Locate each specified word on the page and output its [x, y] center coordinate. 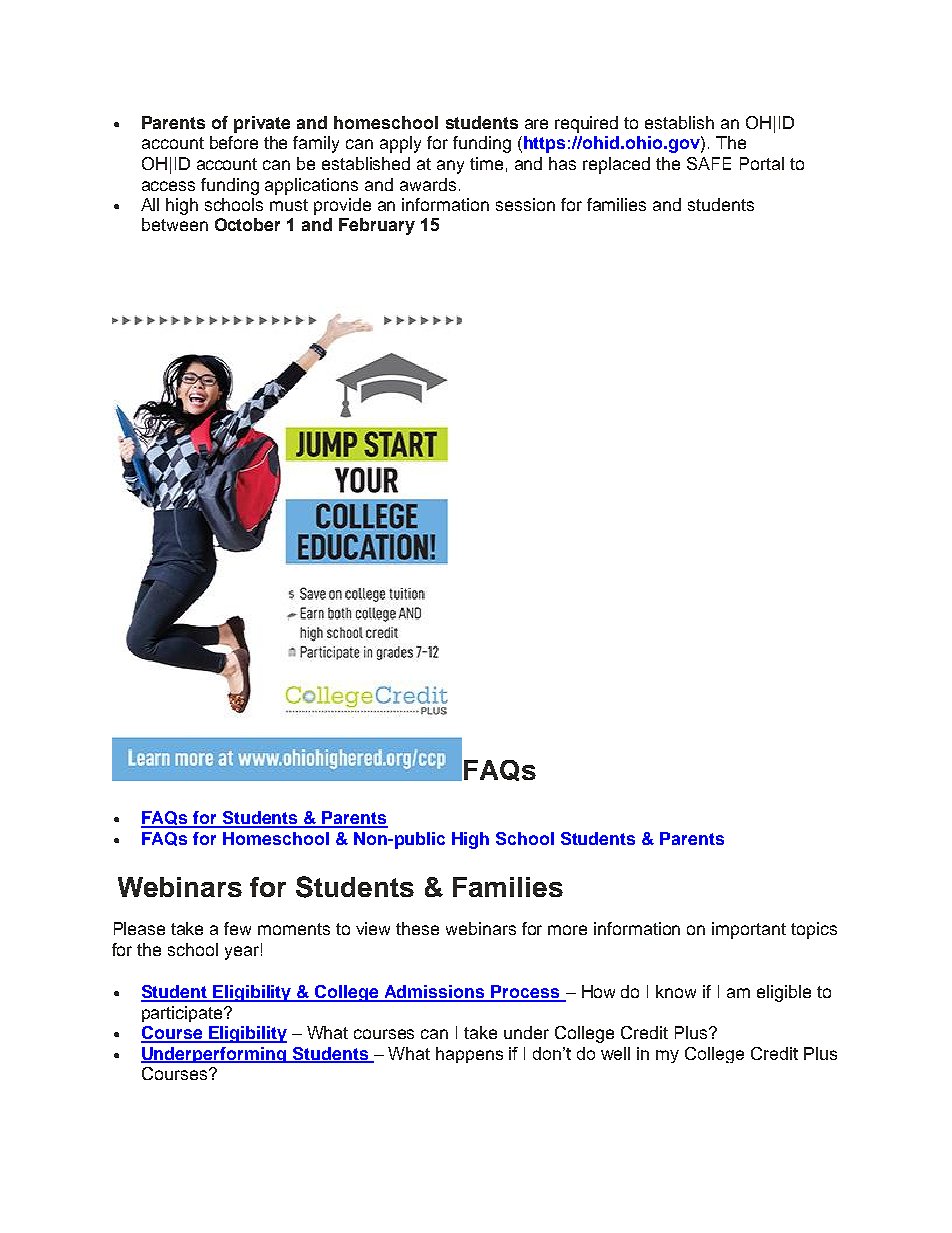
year [242, 953]
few [237, 928]
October [247, 224]
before [234, 142]
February [377, 226]
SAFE [709, 163]
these [417, 928]
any [450, 167]
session [525, 204]
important [749, 930]
